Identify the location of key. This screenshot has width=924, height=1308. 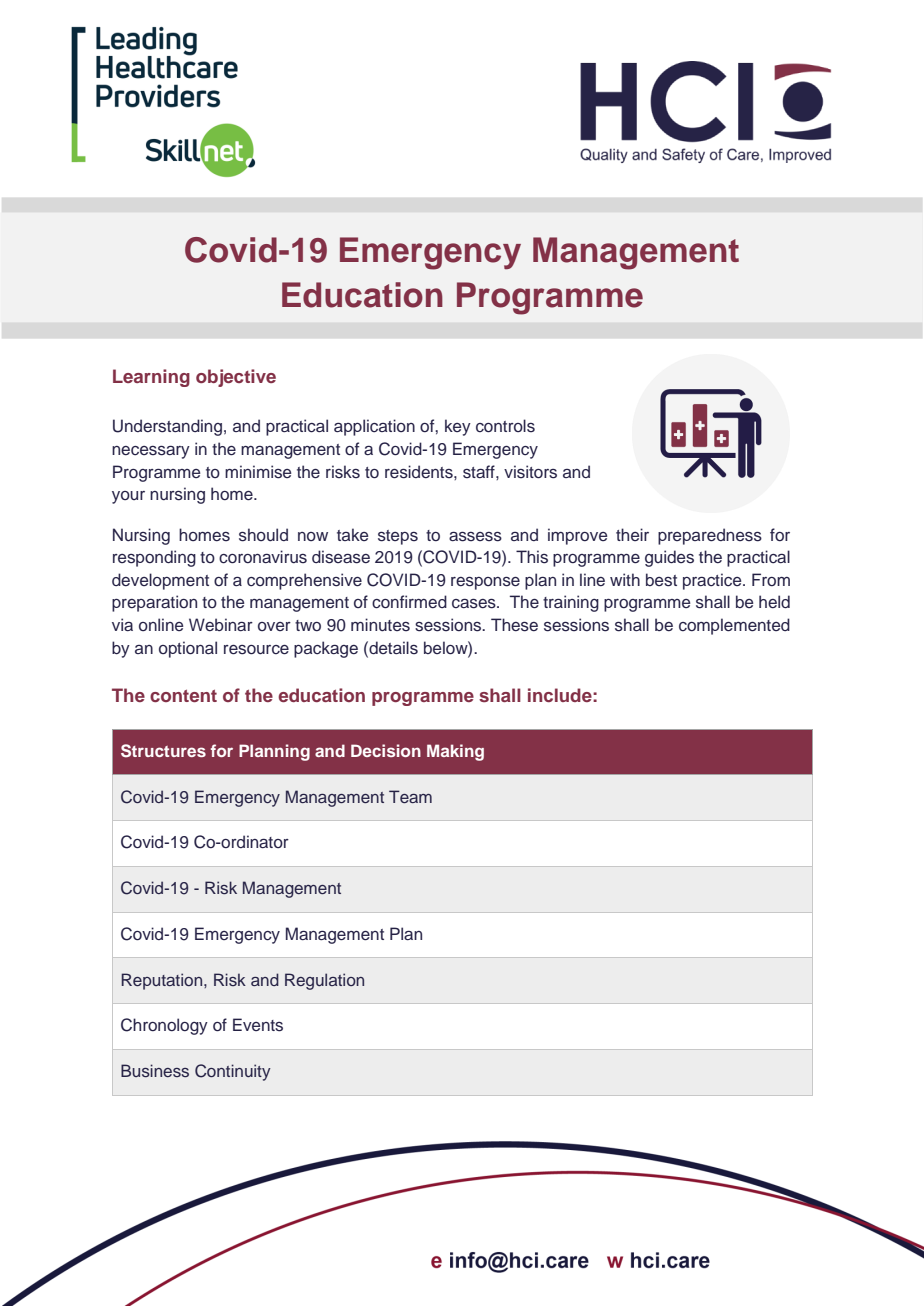
(458, 427).
